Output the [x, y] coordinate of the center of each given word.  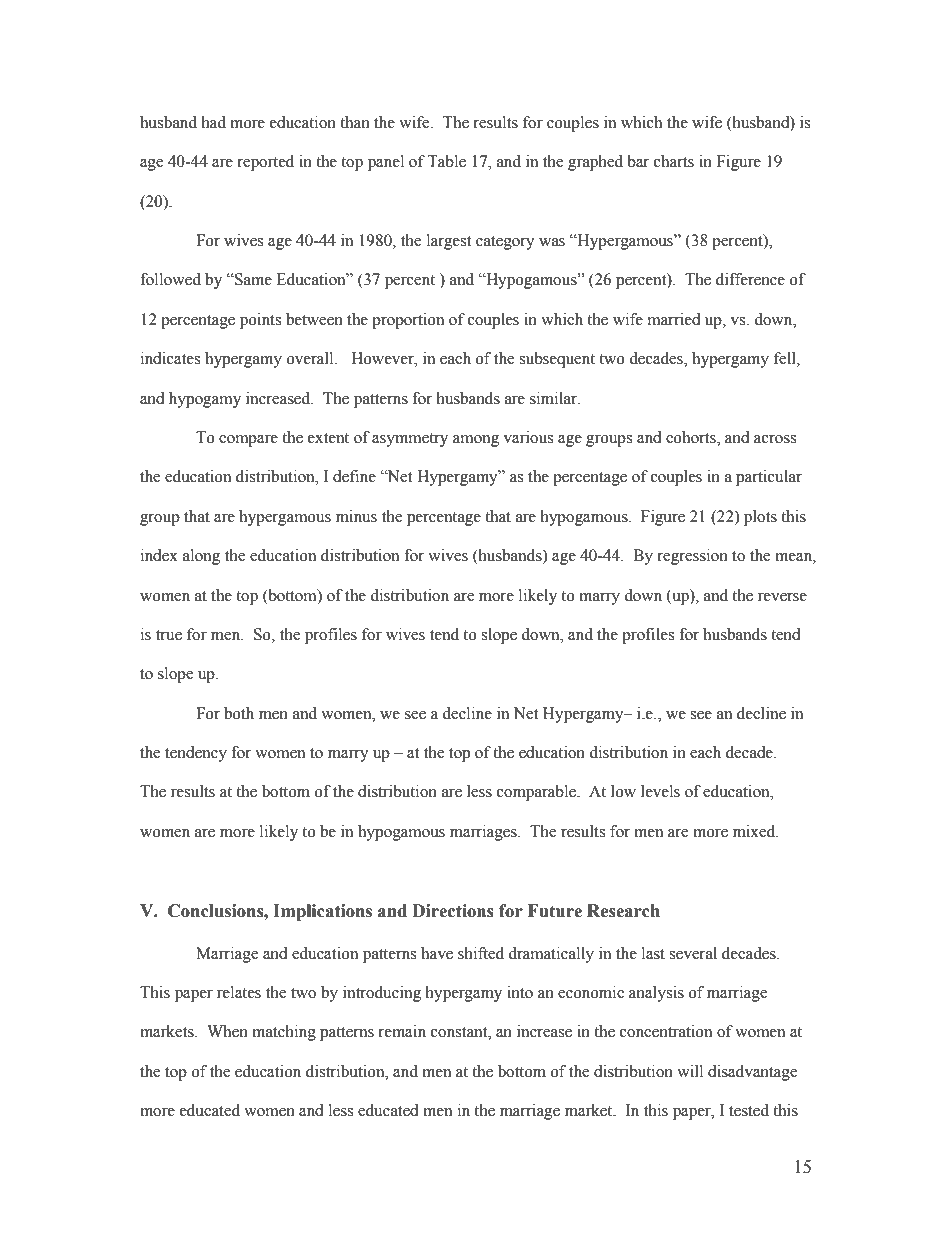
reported [265, 163]
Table [446, 161]
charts [674, 161]
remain [402, 1031]
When [227, 1031]
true [169, 635]
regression [692, 557]
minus [356, 516]
